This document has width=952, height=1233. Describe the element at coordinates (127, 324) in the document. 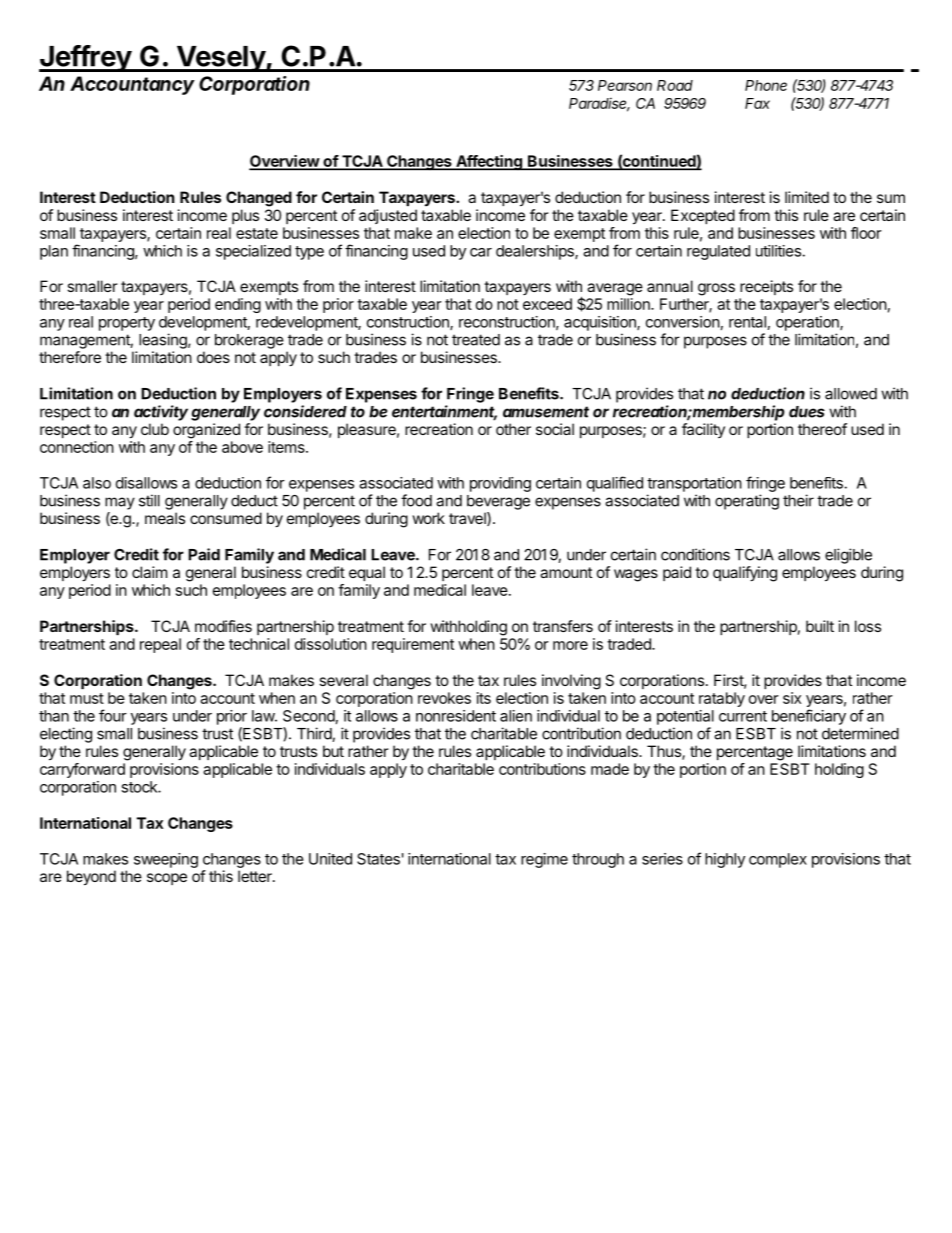

I see `property` at that location.
